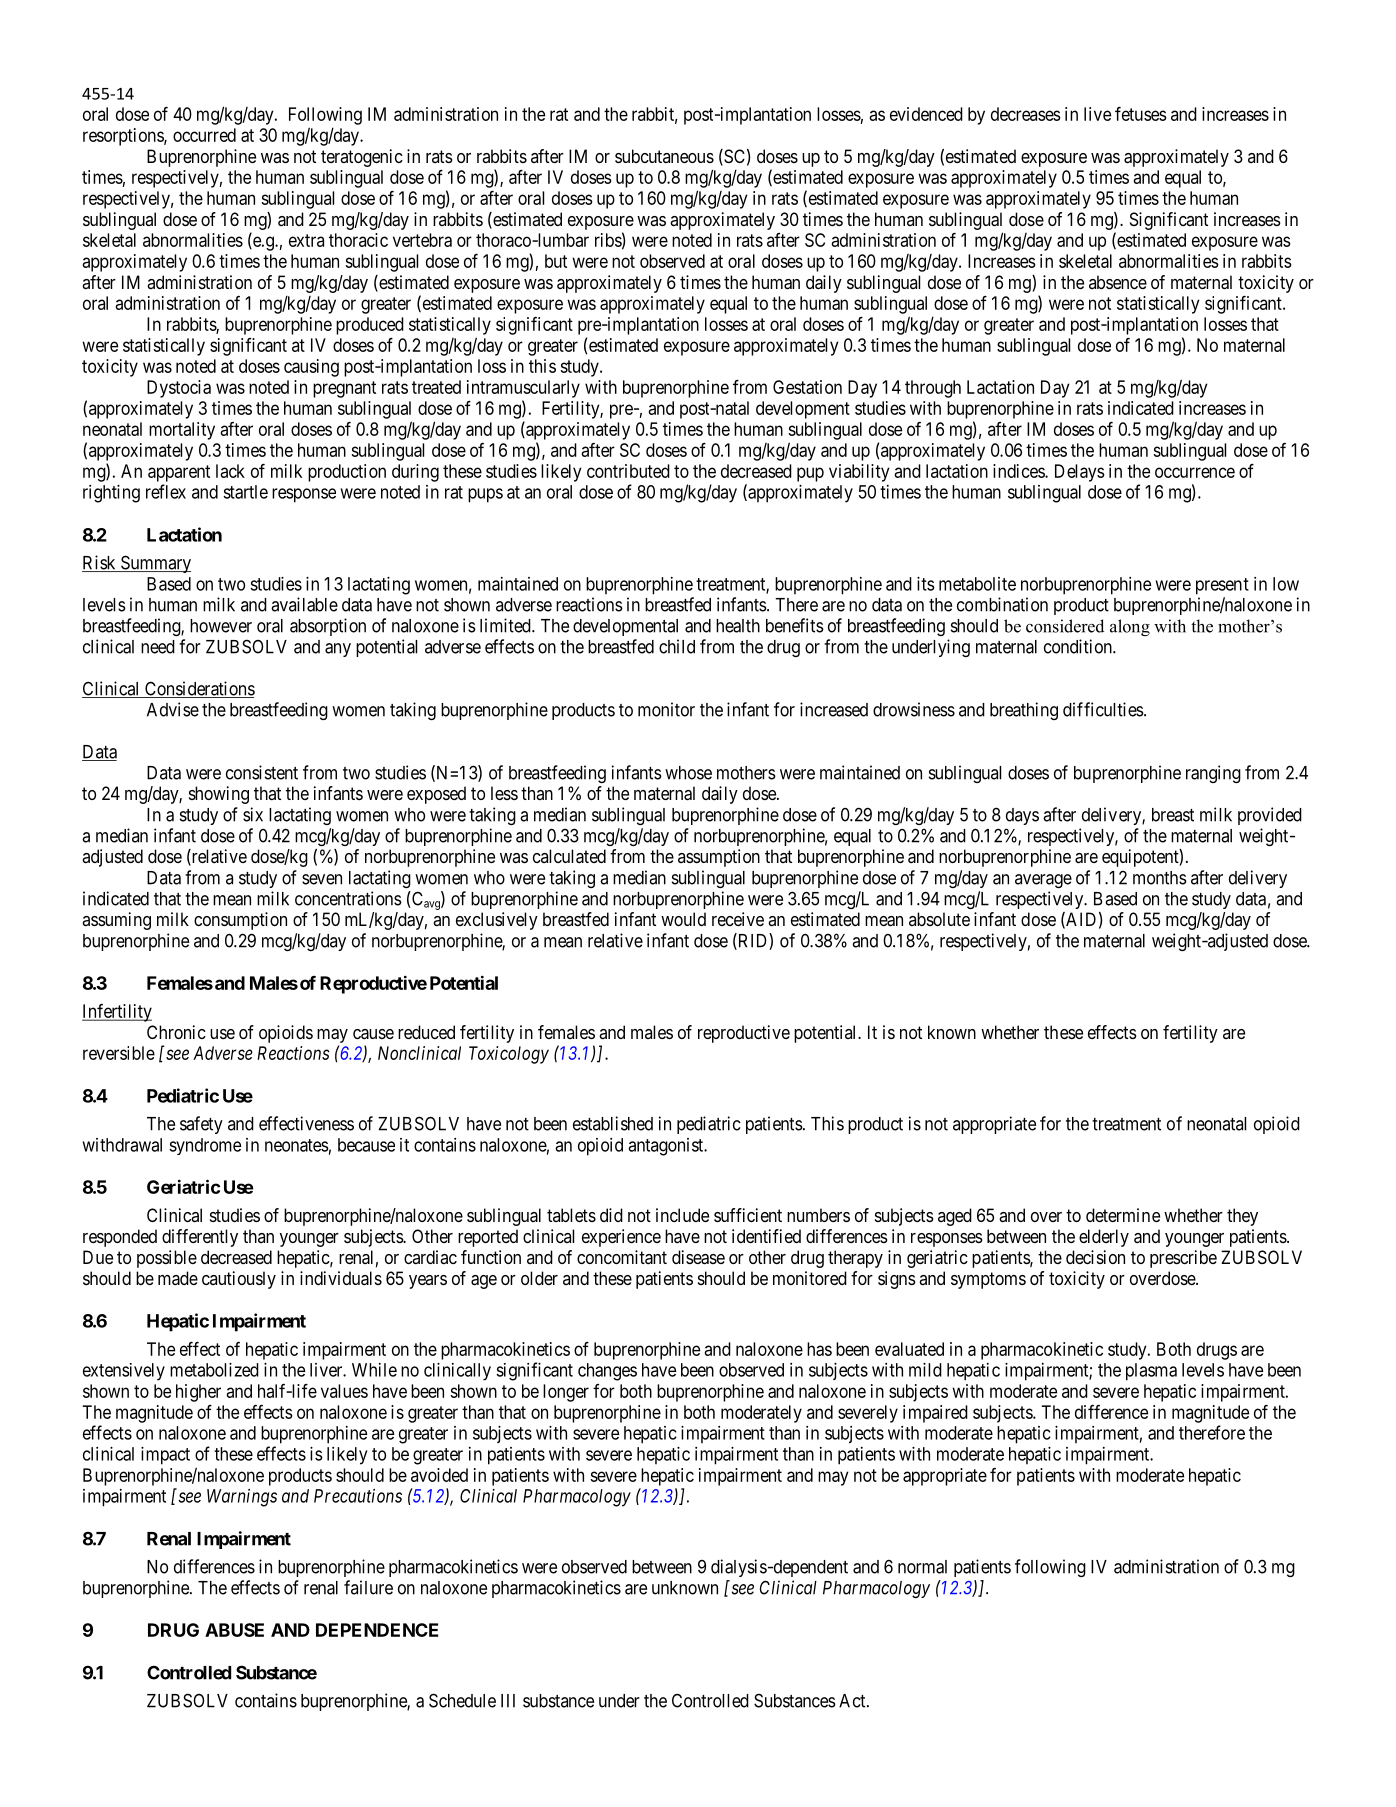 The image size is (1396, 1807). What do you see at coordinates (204, 135) in the document?
I see `occurred` at bounding box center [204, 135].
